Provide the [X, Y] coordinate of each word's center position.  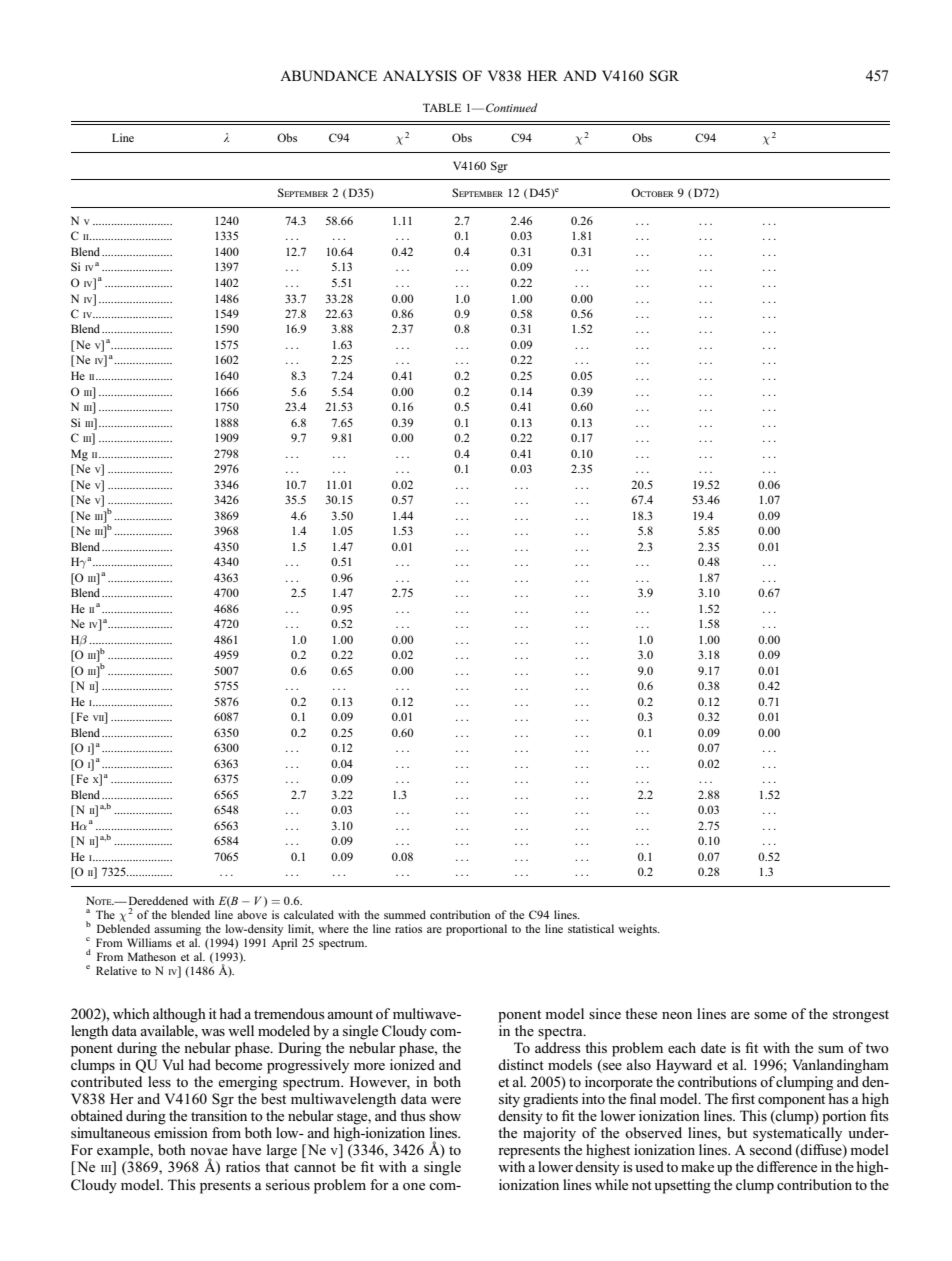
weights [638, 930]
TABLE [442, 107]
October [652, 192]
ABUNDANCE [328, 76]
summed [405, 914]
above [252, 914]
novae [209, 1151]
